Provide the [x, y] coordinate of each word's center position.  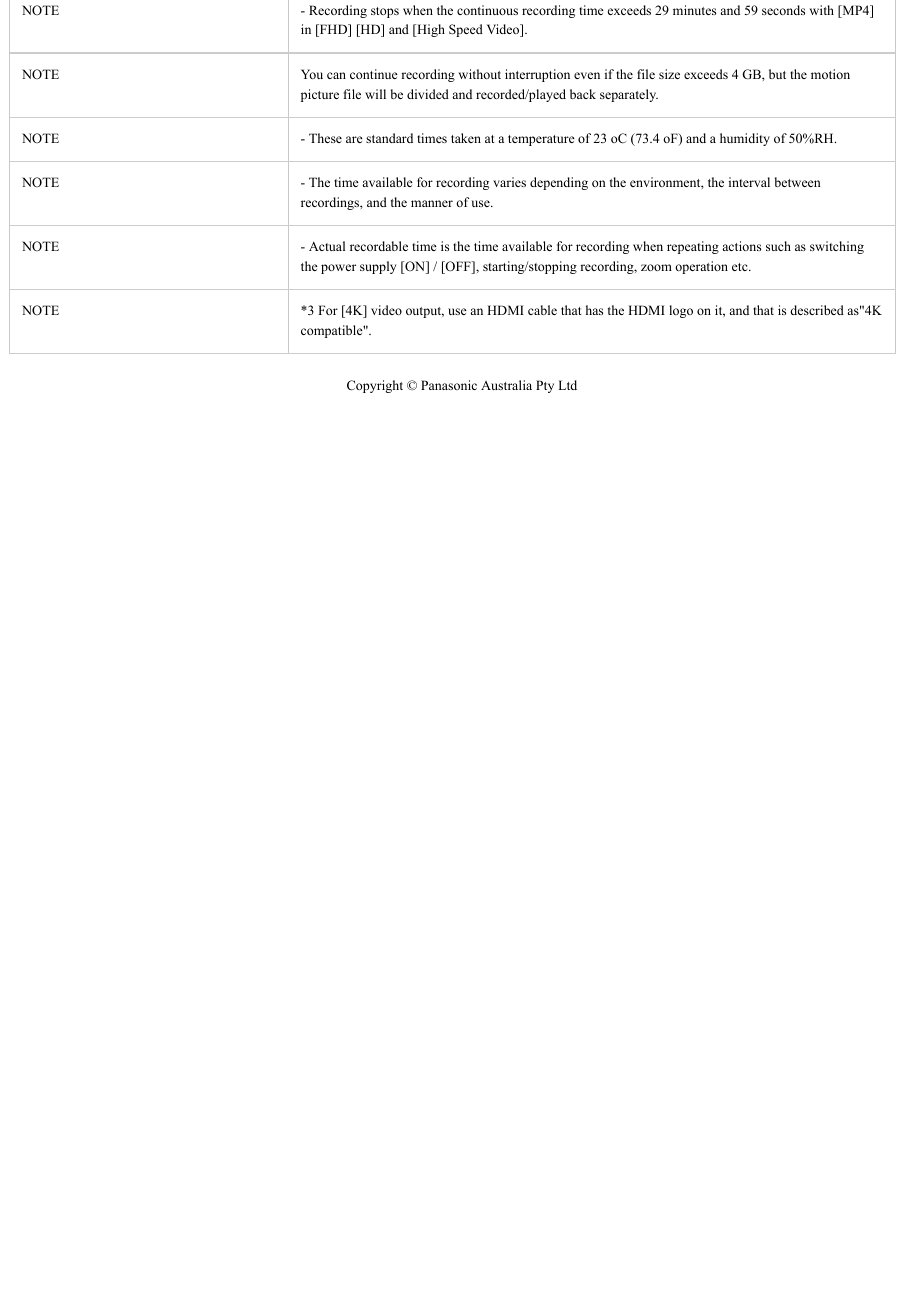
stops [385, 12]
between [798, 182]
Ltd [567, 385]
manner [432, 203]
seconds [783, 10]
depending [559, 183]
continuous [487, 10]
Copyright [375, 386]
